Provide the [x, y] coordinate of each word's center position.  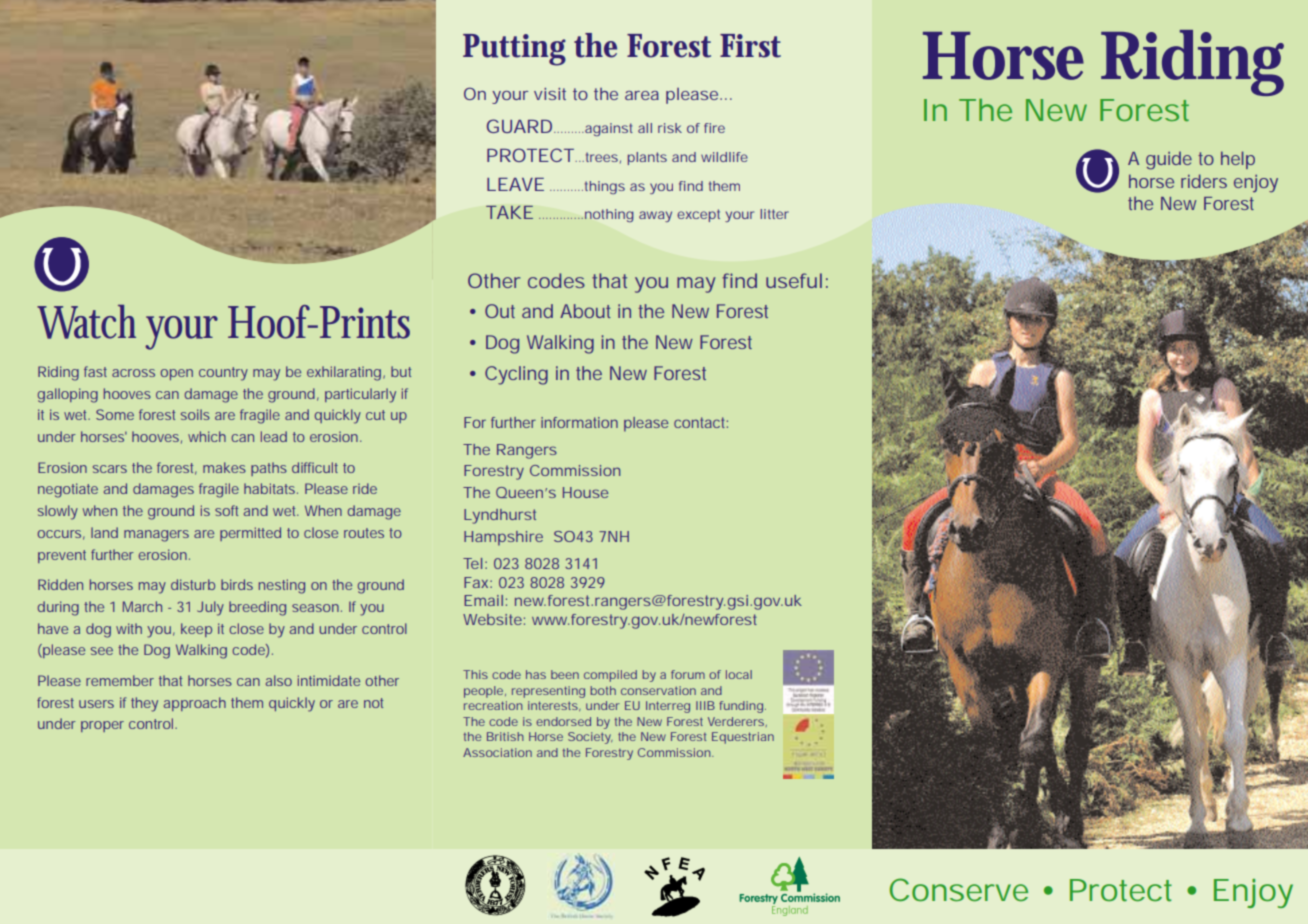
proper [102, 726]
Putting [514, 50]
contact [701, 422]
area [642, 95]
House [585, 492]
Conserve [959, 889]
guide [1169, 160]
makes [224, 467]
